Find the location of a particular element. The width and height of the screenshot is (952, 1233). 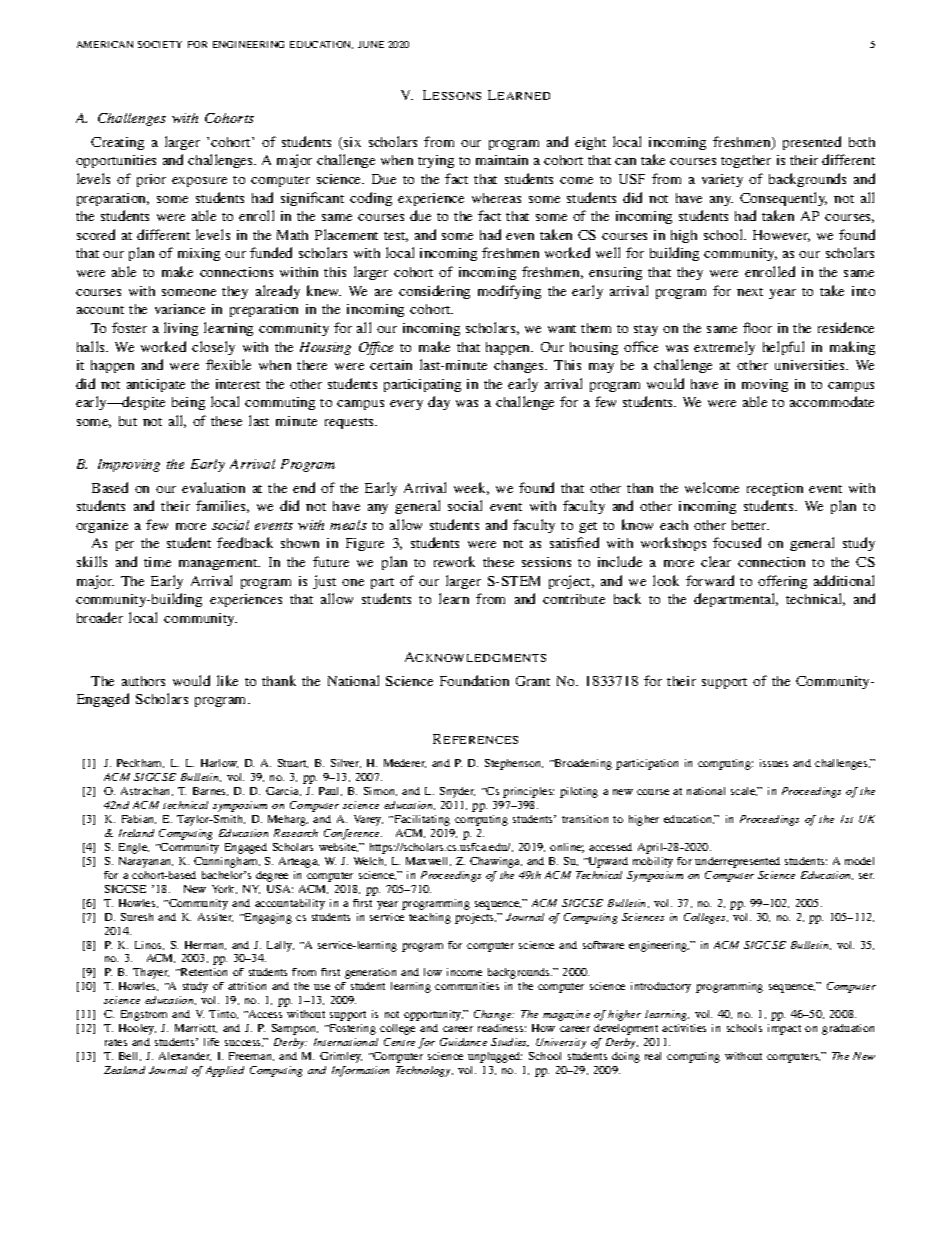

offering is located at coordinates (782, 582).
